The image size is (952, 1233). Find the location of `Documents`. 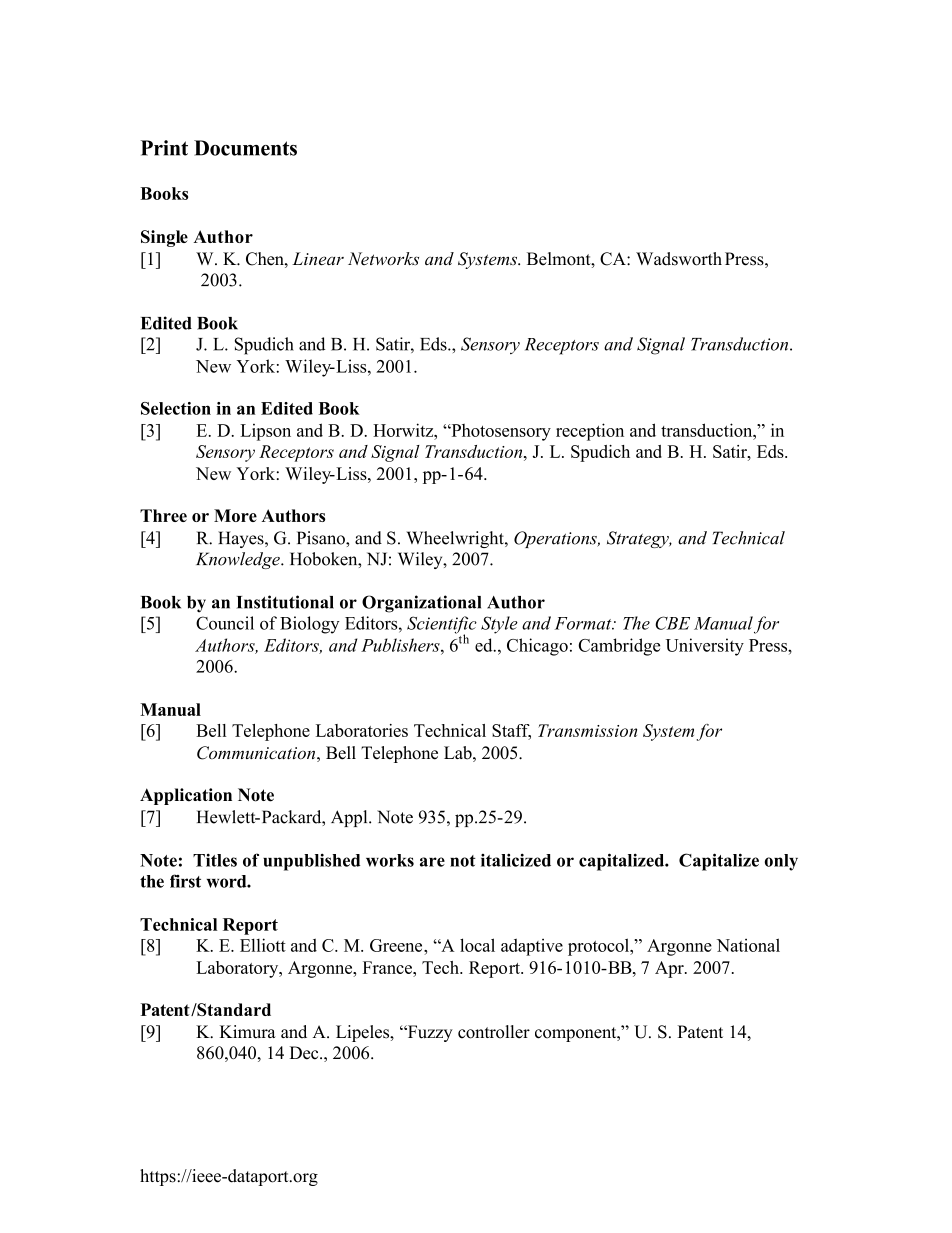

Documents is located at coordinates (245, 148).
